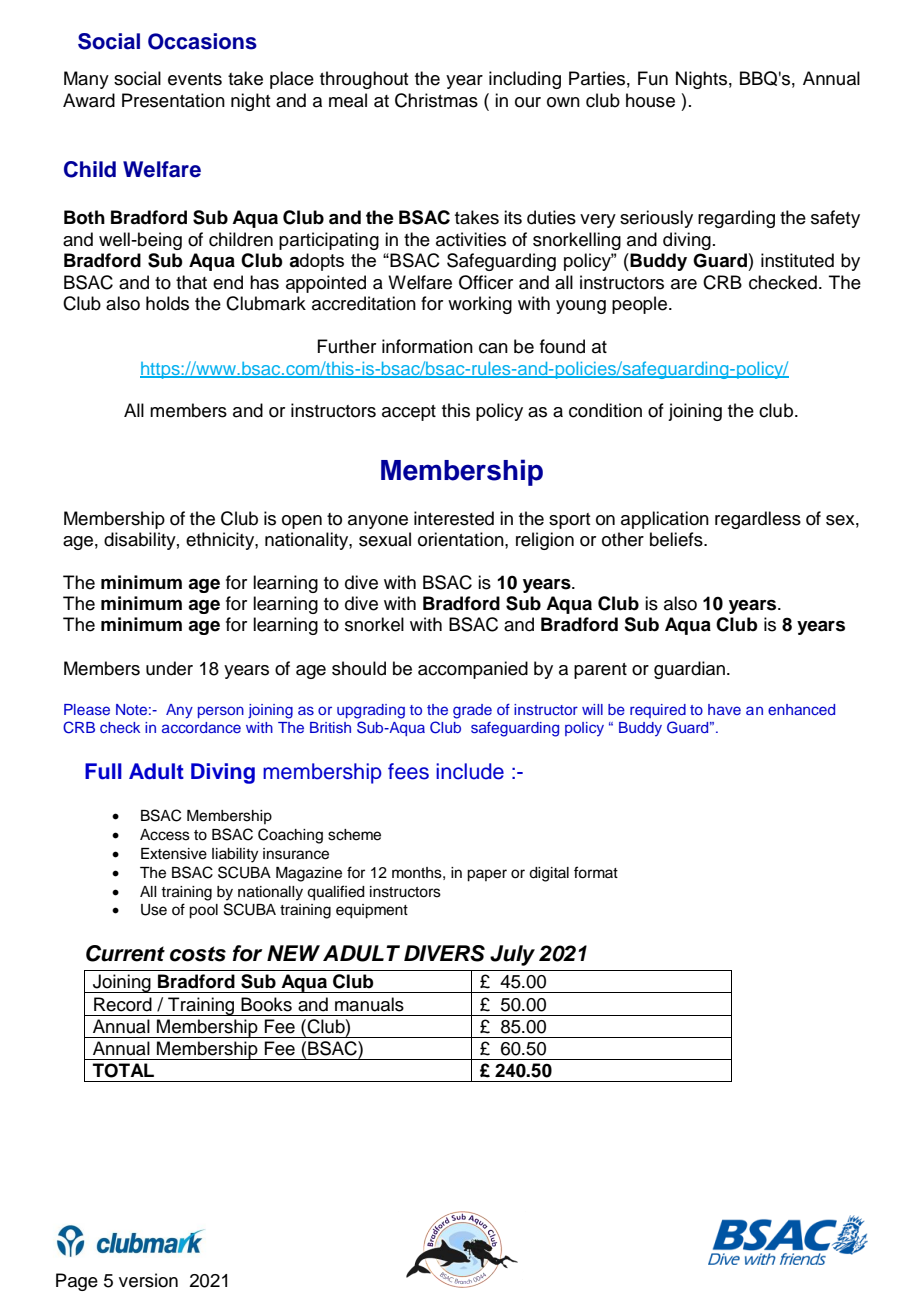 This screenshot has width=924, height=1307. I want to click on events, so click(195, 79).
